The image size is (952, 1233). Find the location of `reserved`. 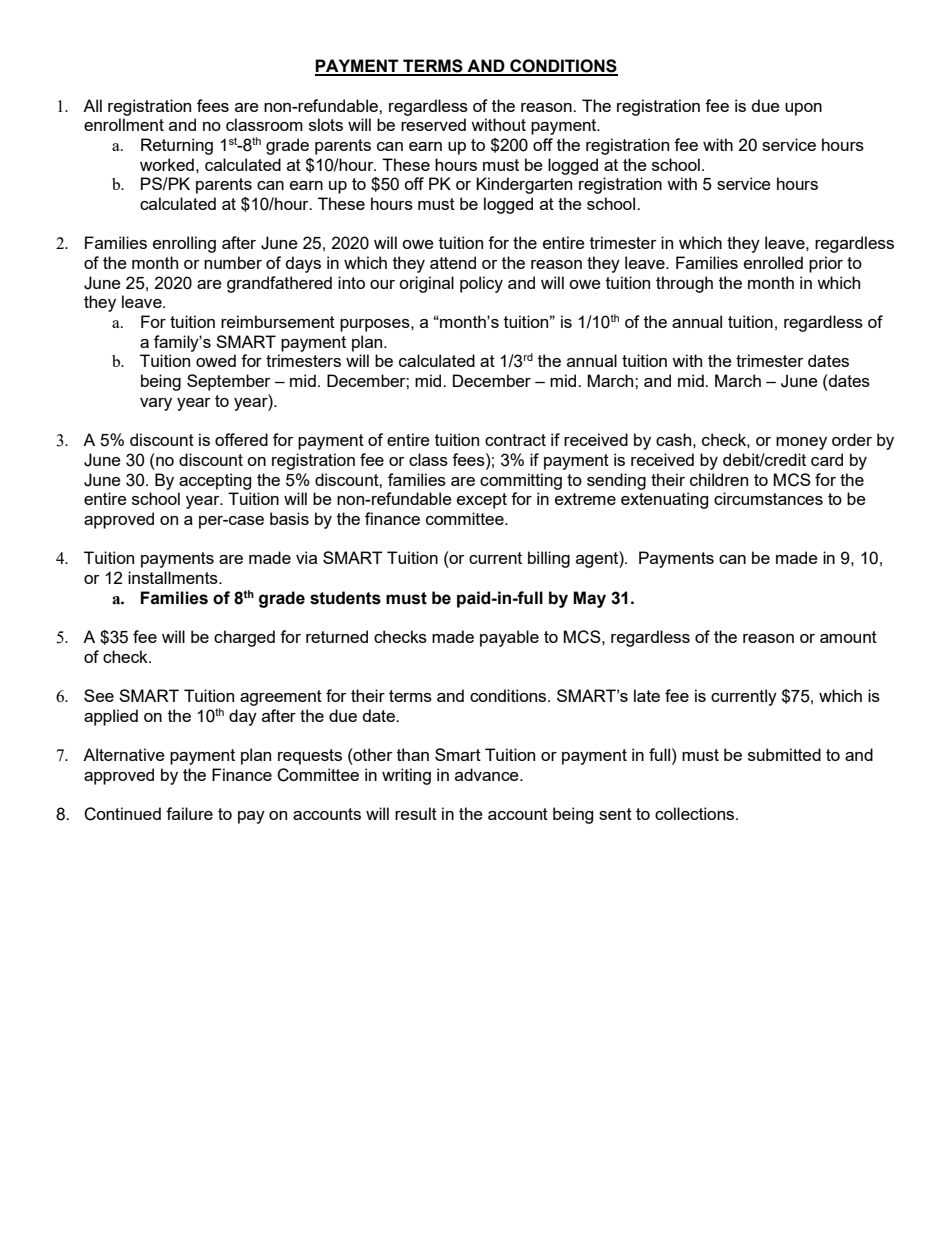

reserved is located at coordinates (433, 124).
